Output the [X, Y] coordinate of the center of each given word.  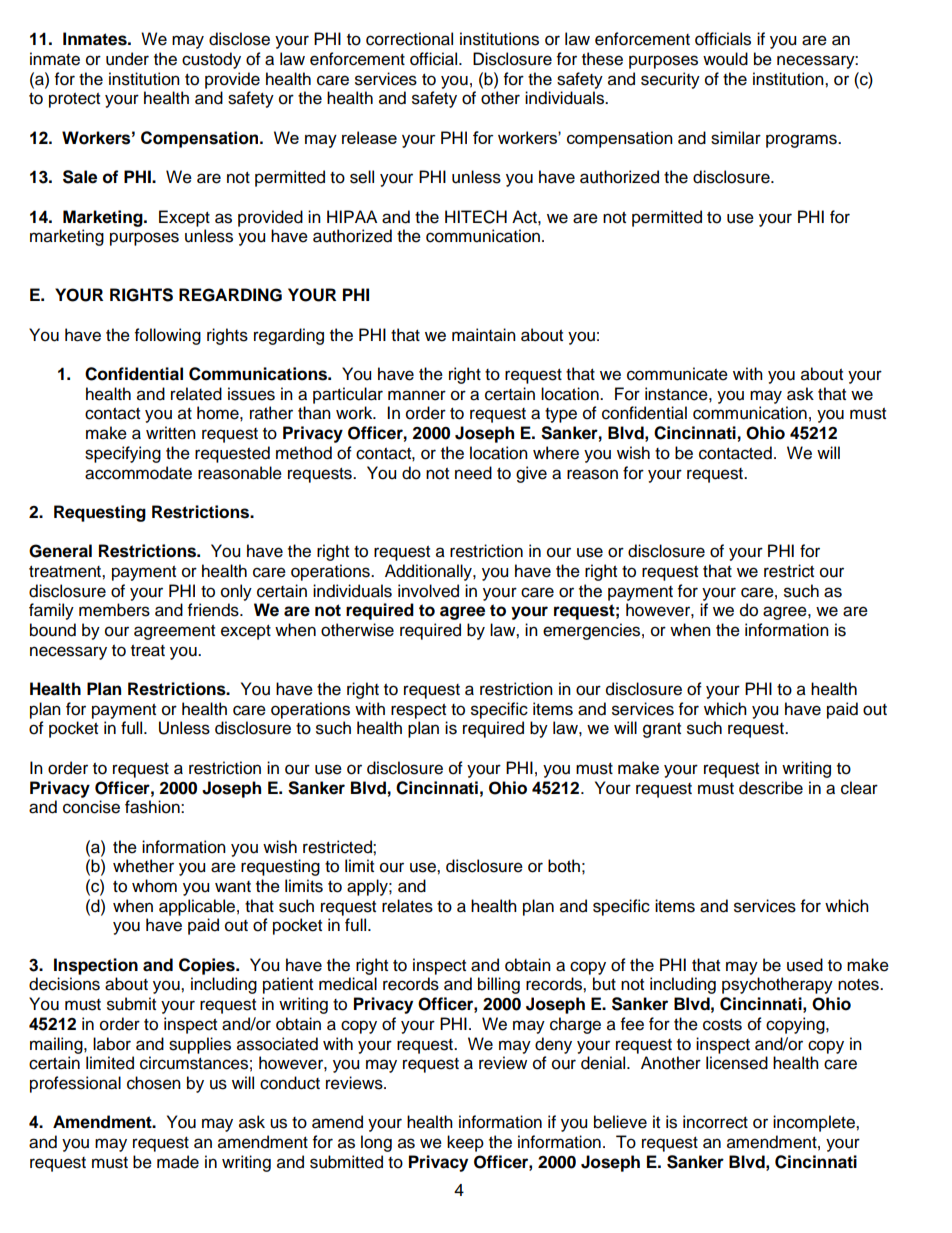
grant [662, 730]
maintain [484, 335]
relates [407, 906]
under [127, 59]
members [114, 610]
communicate [677, 374]
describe [771, 788]
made [178, 1162]
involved [428, 591]
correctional [409, 39]
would [725, 59]
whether [143, 866]
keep [465, 1143]
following [168, 336]
